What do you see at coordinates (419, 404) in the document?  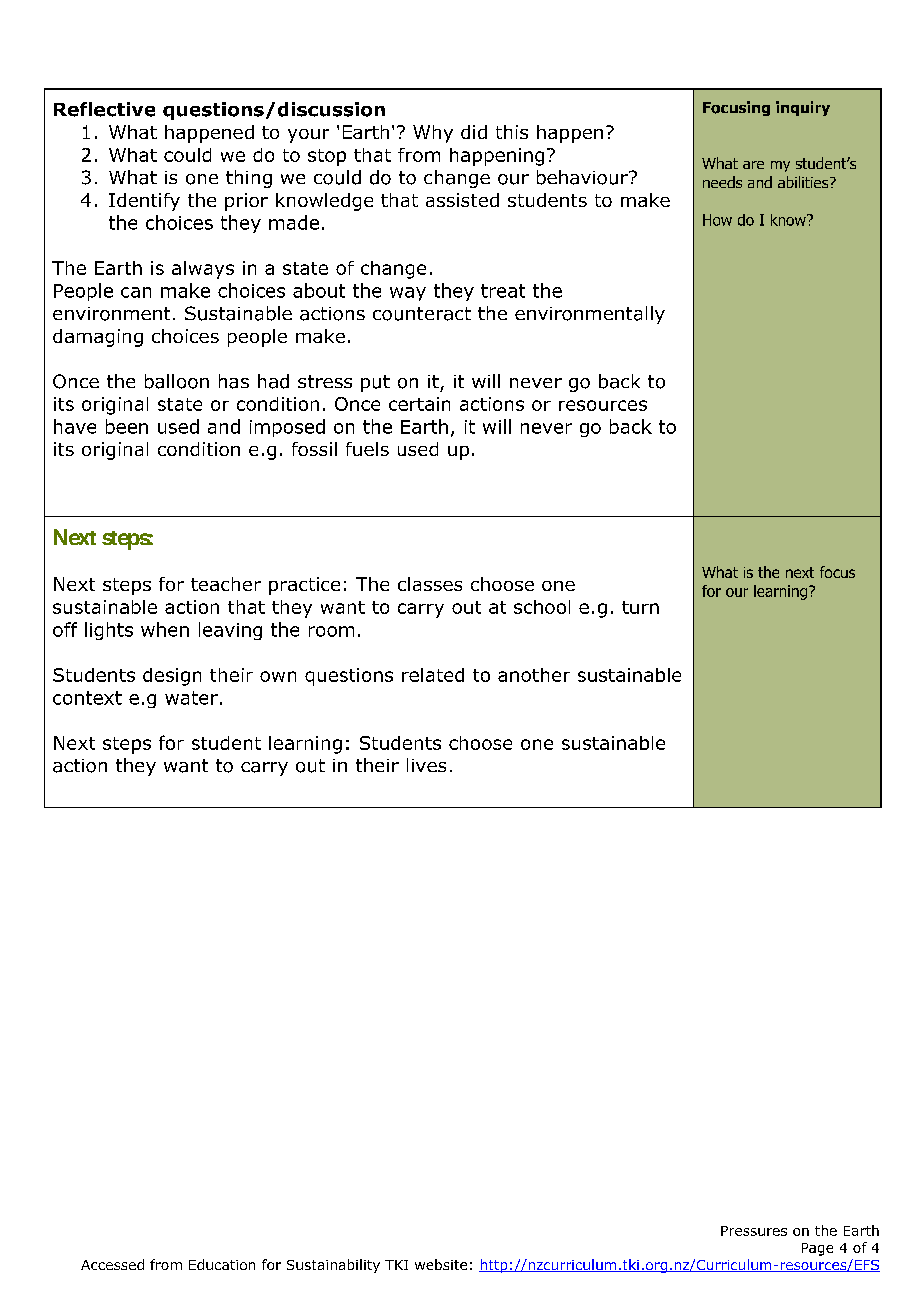 I see `certain` at bounding box center [419, 404].
